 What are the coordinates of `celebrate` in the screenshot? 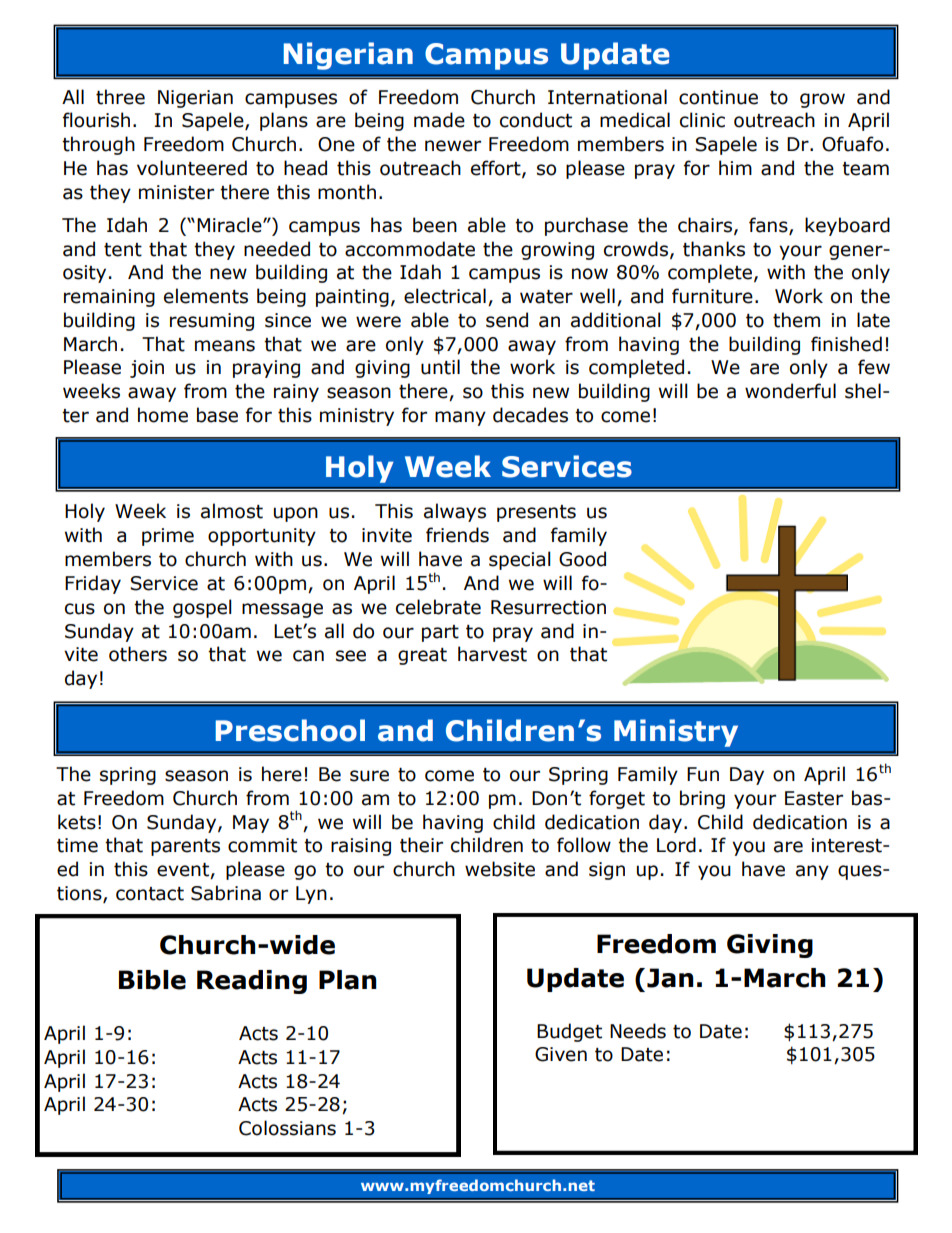 It's located at (438, 607).
